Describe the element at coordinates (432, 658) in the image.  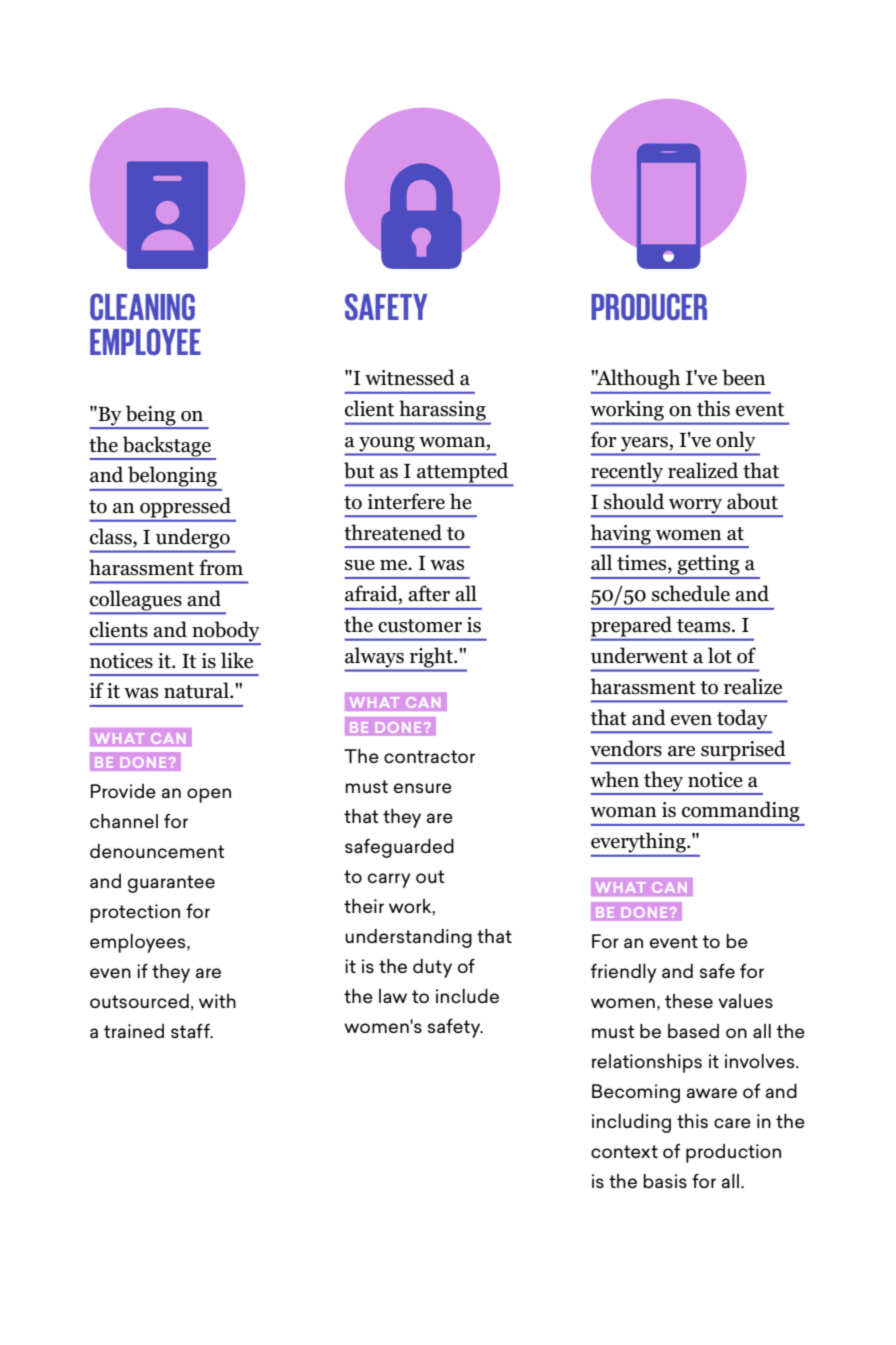
I see `right` at that location.
